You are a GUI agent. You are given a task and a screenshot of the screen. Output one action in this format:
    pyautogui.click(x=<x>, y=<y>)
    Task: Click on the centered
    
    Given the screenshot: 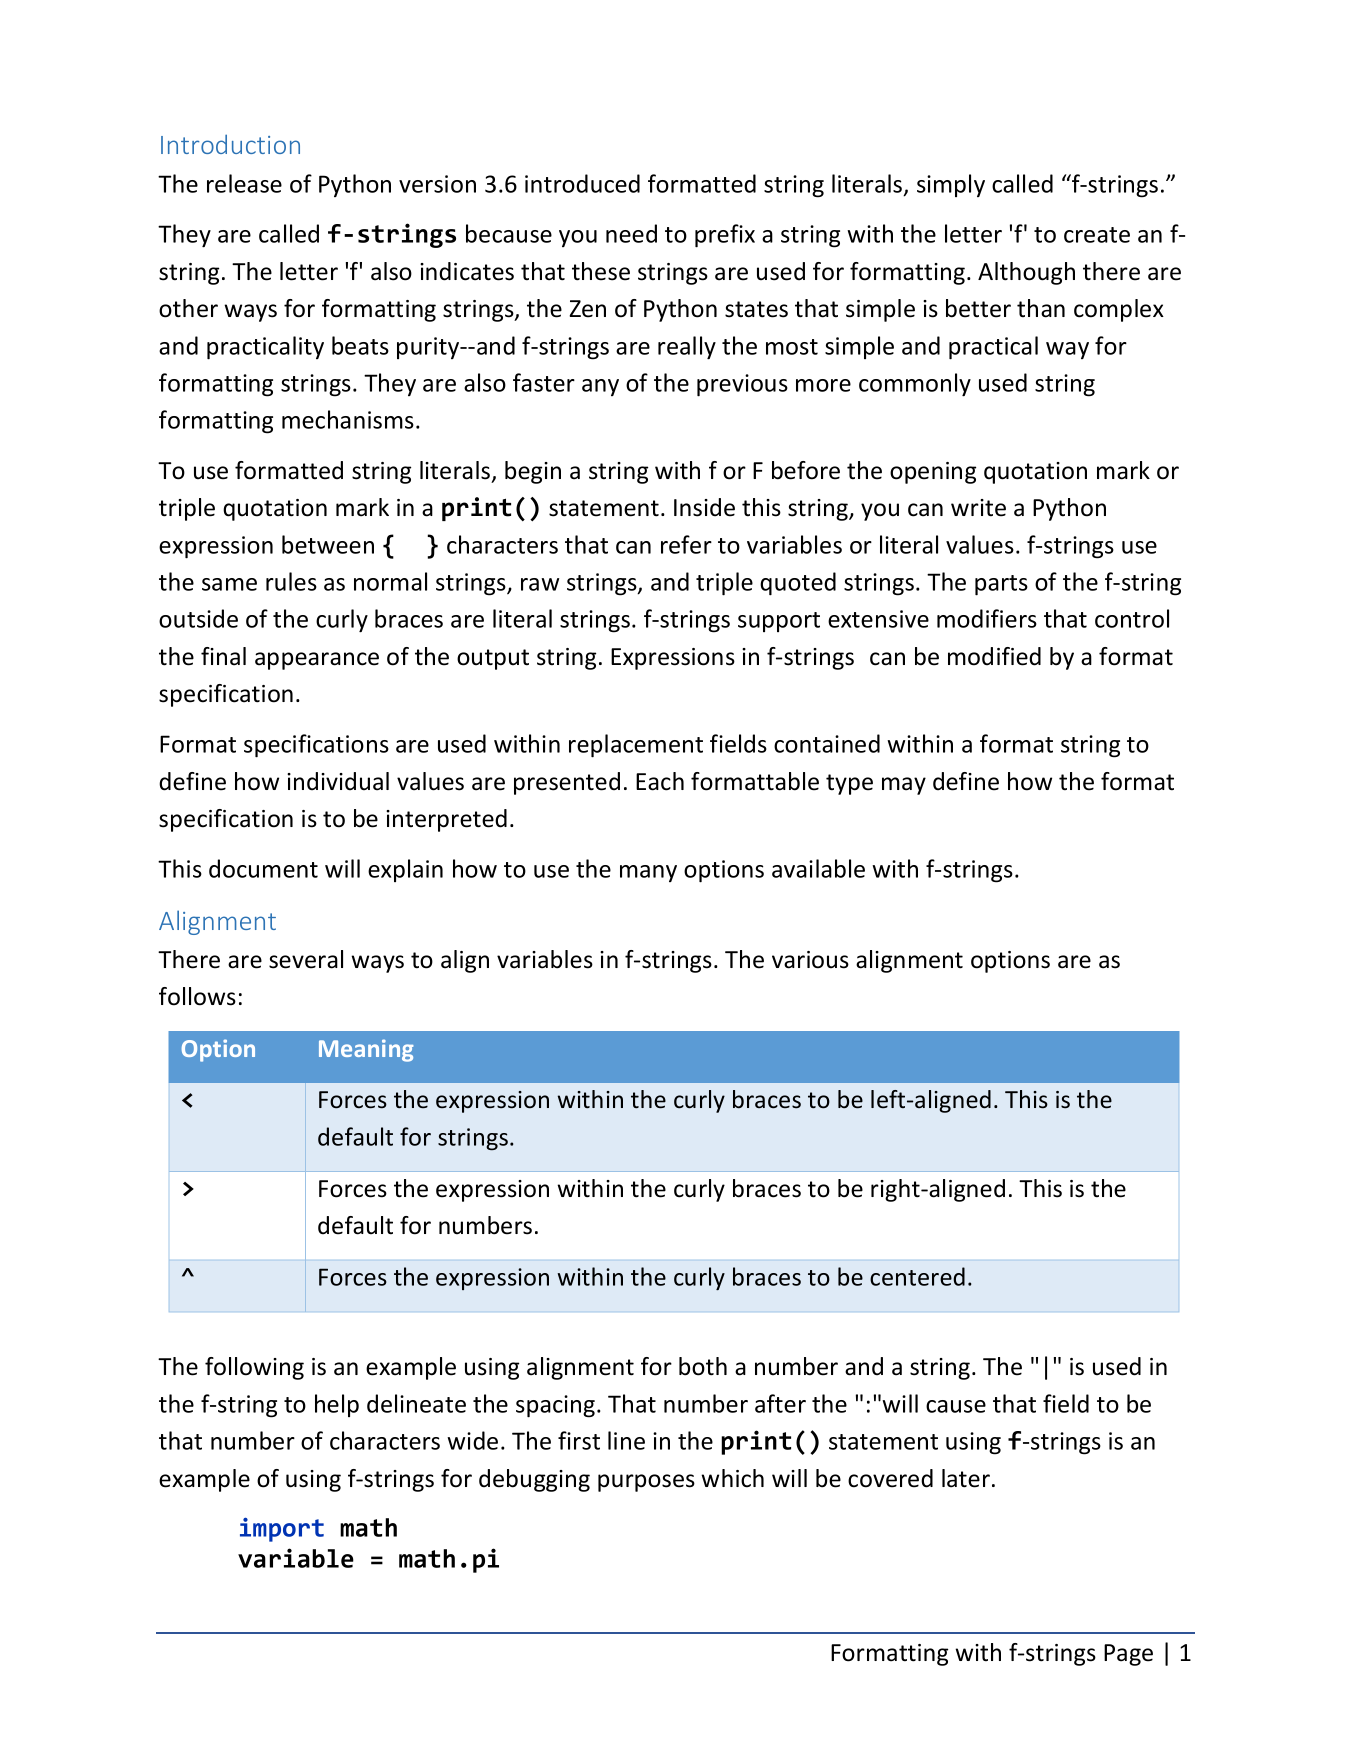 What is the action you would take?
    pyautogui.click(x=917, y=1276)
